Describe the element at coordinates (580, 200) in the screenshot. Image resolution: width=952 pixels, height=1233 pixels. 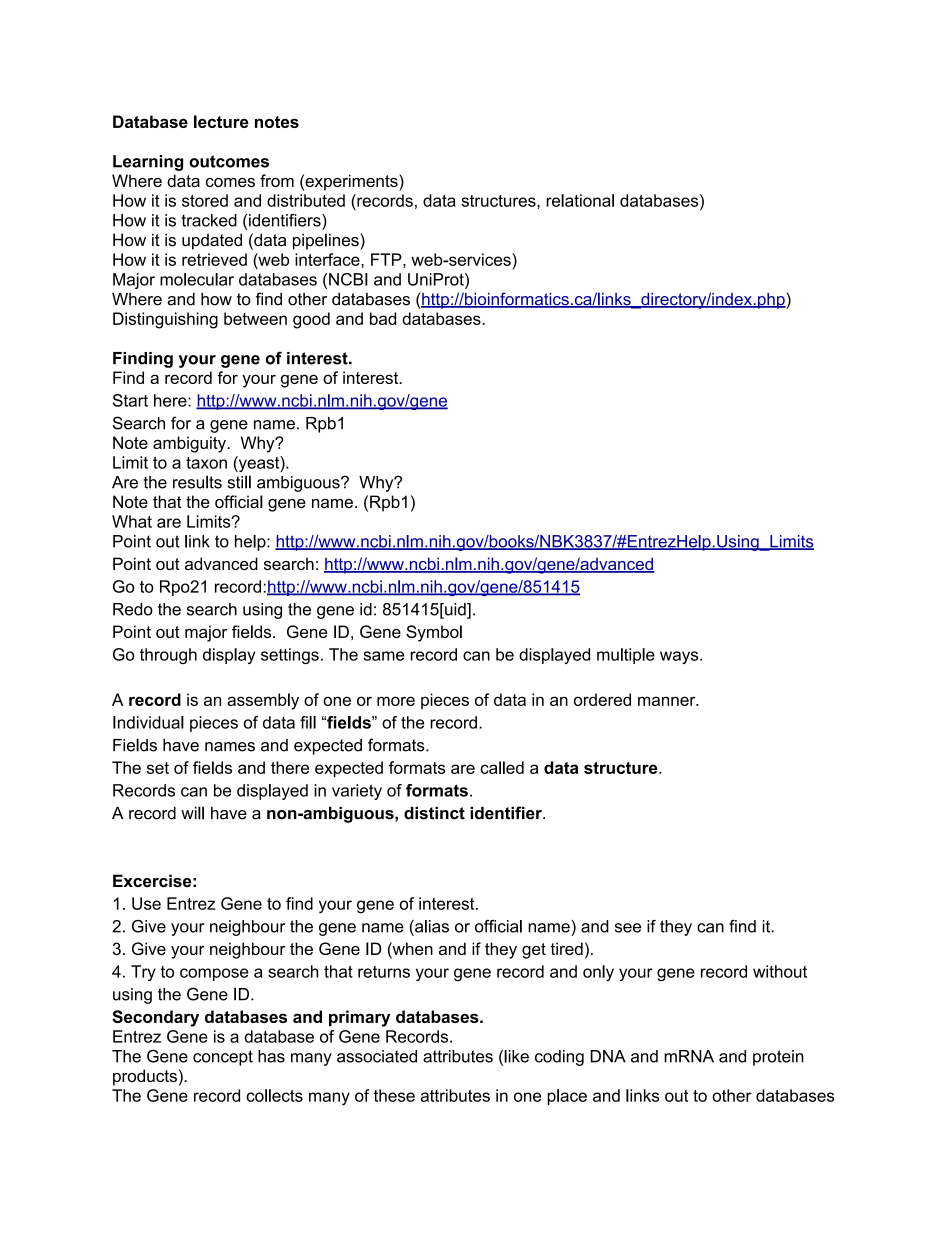
I see `relational` at that location.
